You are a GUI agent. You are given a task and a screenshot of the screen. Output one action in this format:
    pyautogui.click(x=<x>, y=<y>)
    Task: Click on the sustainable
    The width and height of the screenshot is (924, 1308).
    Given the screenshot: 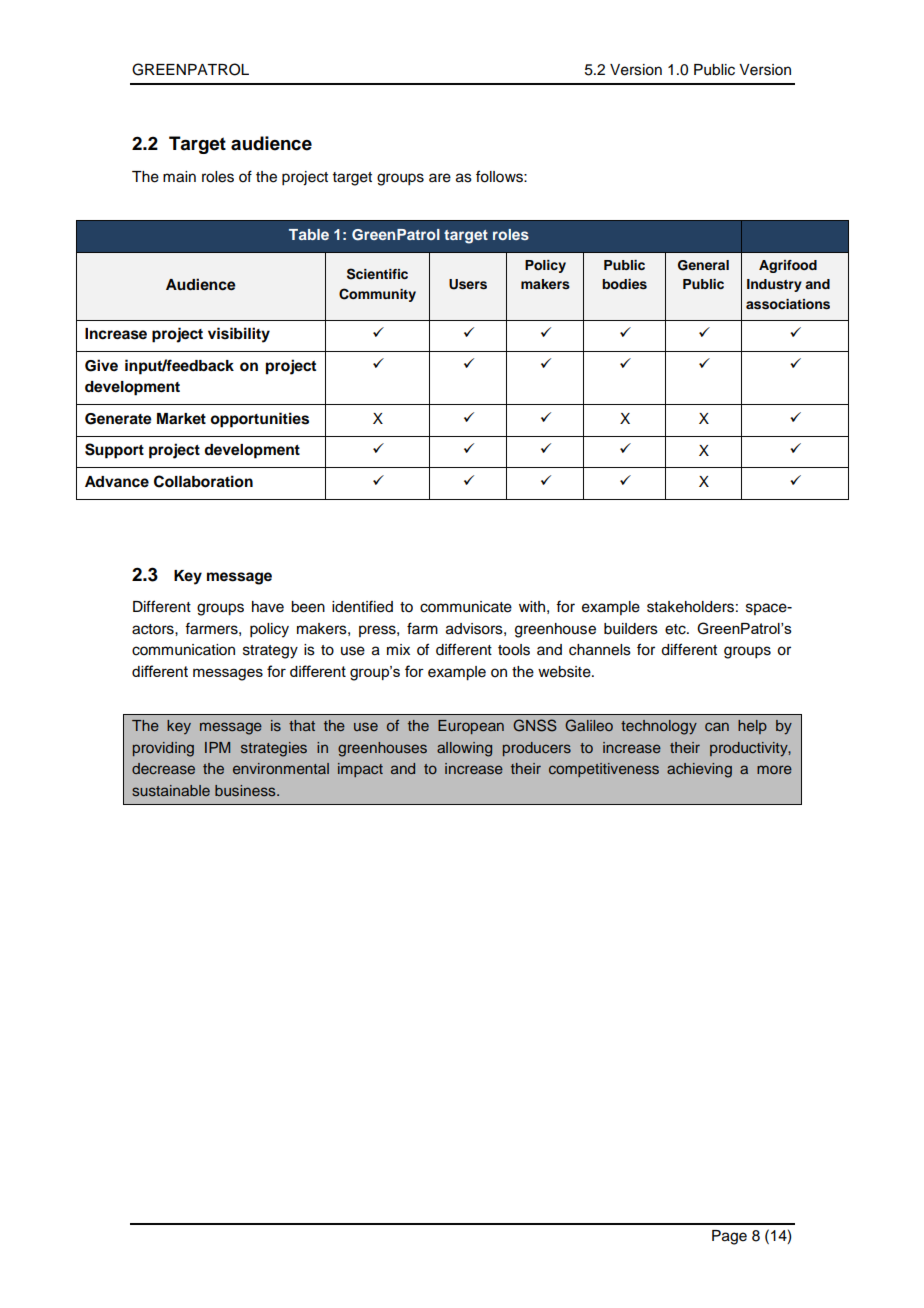 What is the action you would take?
    pyautogui.click(x=171, y=790)
